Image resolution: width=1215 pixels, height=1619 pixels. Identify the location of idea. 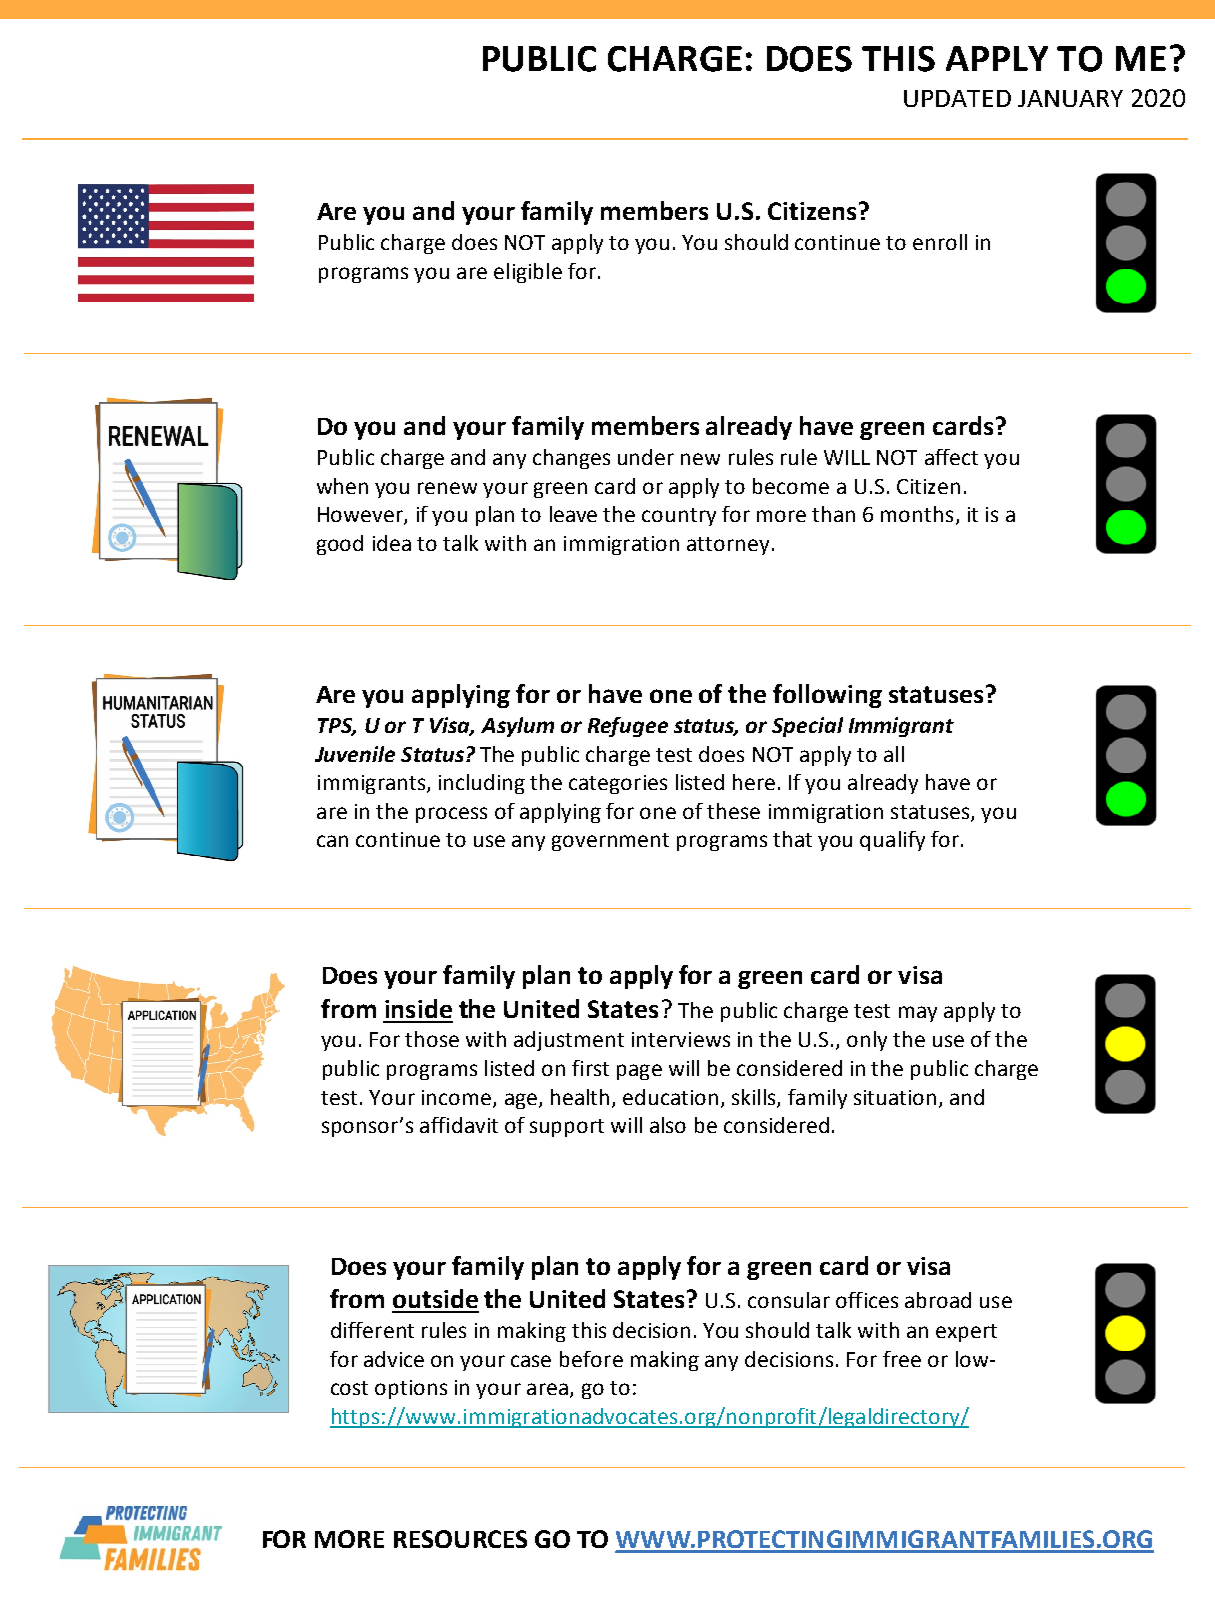
(392, 543).
